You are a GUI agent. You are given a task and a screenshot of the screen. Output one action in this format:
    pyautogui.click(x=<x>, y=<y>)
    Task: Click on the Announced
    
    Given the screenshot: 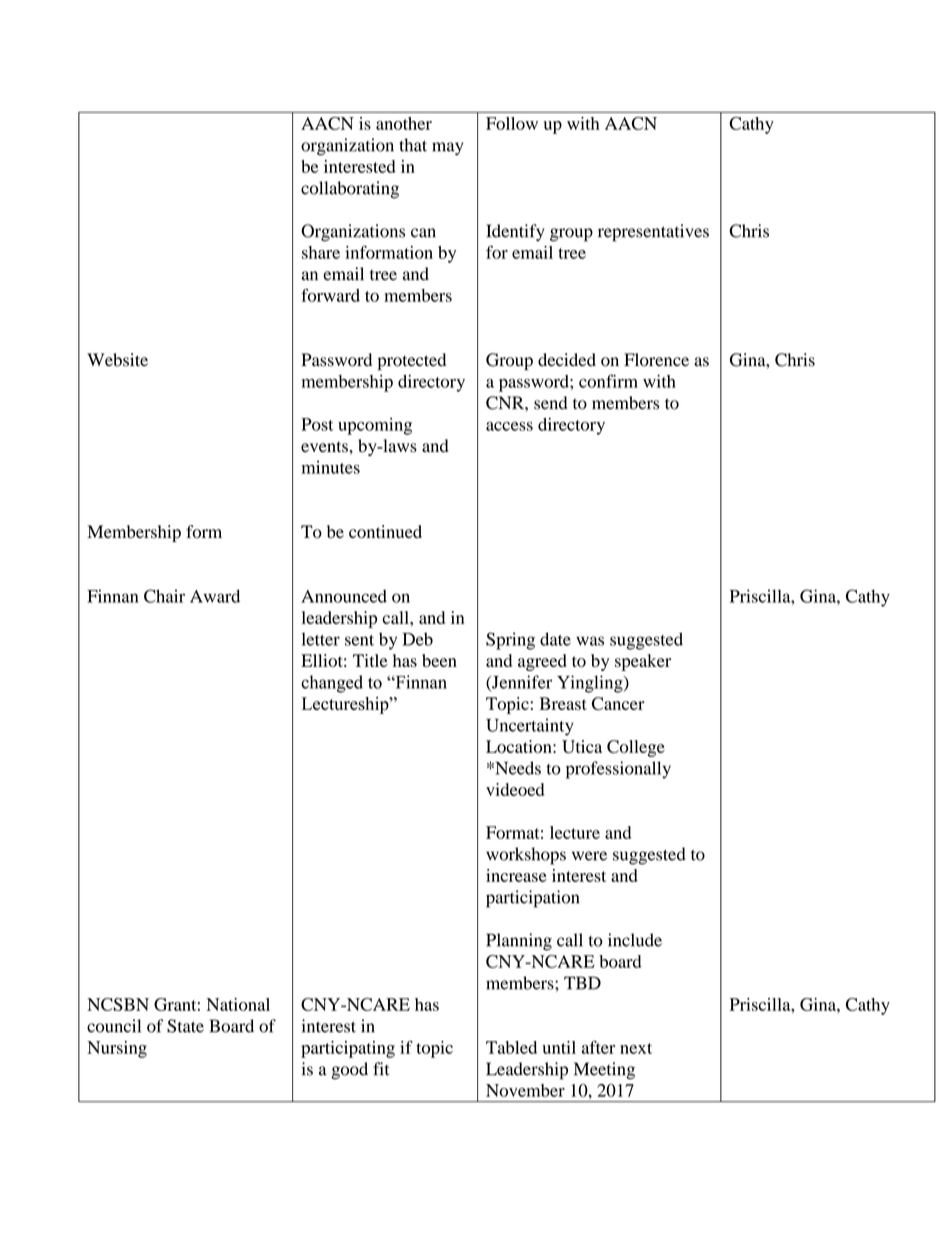 What is the action you would take?
    pyautogui.click(x=344, y=596)
